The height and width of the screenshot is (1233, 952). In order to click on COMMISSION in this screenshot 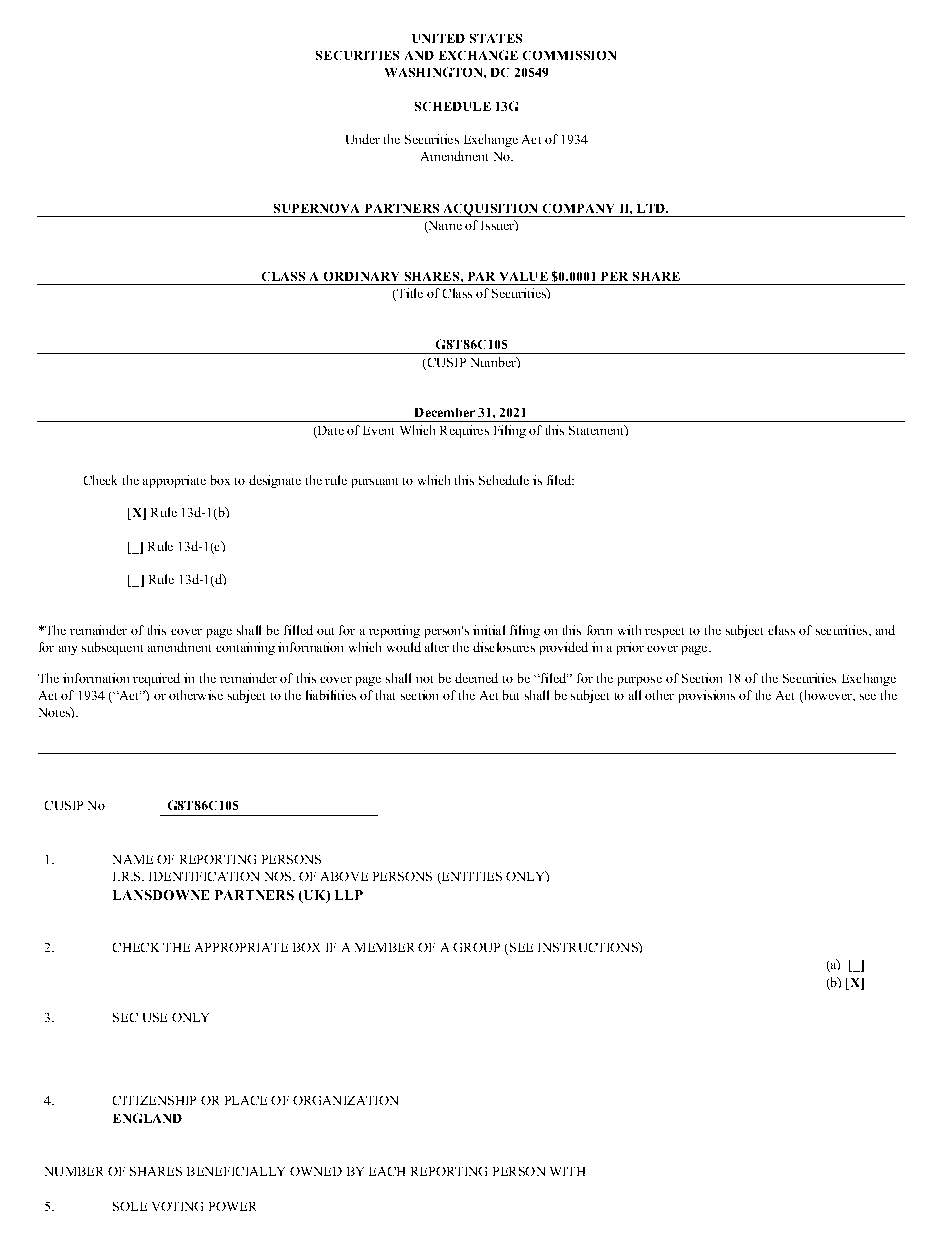, I will do `click(569, 55)`.
